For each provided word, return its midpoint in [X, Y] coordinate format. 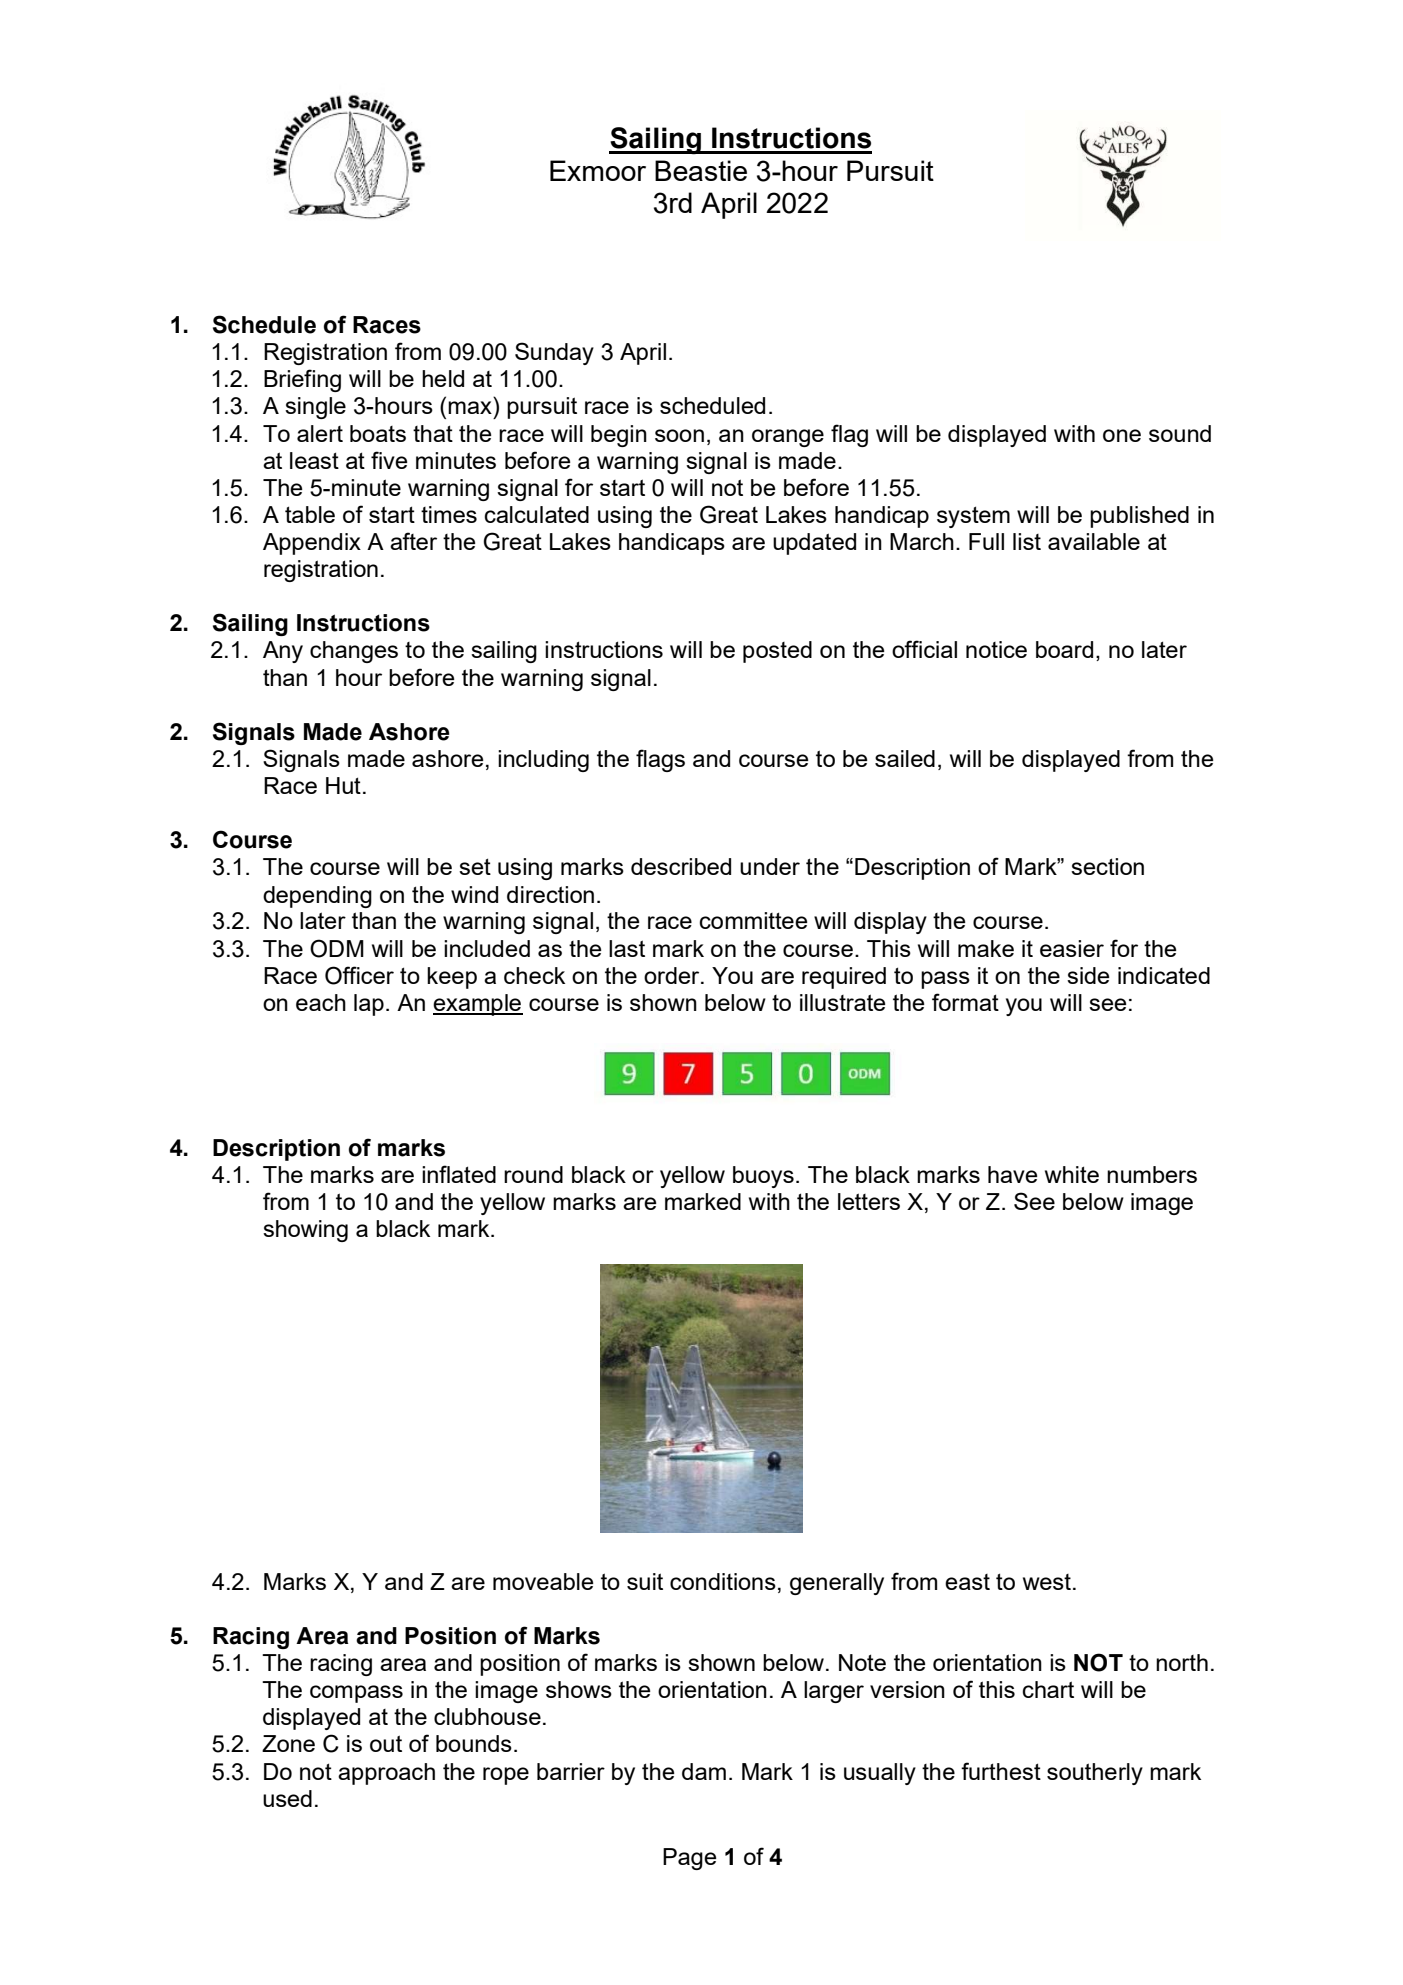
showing [305, 1231]
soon [679, 435]
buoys [763, 1177]
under [770, 866]
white [1072, 1174]
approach [386, 1774]
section [1107, 866]
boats [378, 433]
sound [1180, 433]
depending [317, 897]
